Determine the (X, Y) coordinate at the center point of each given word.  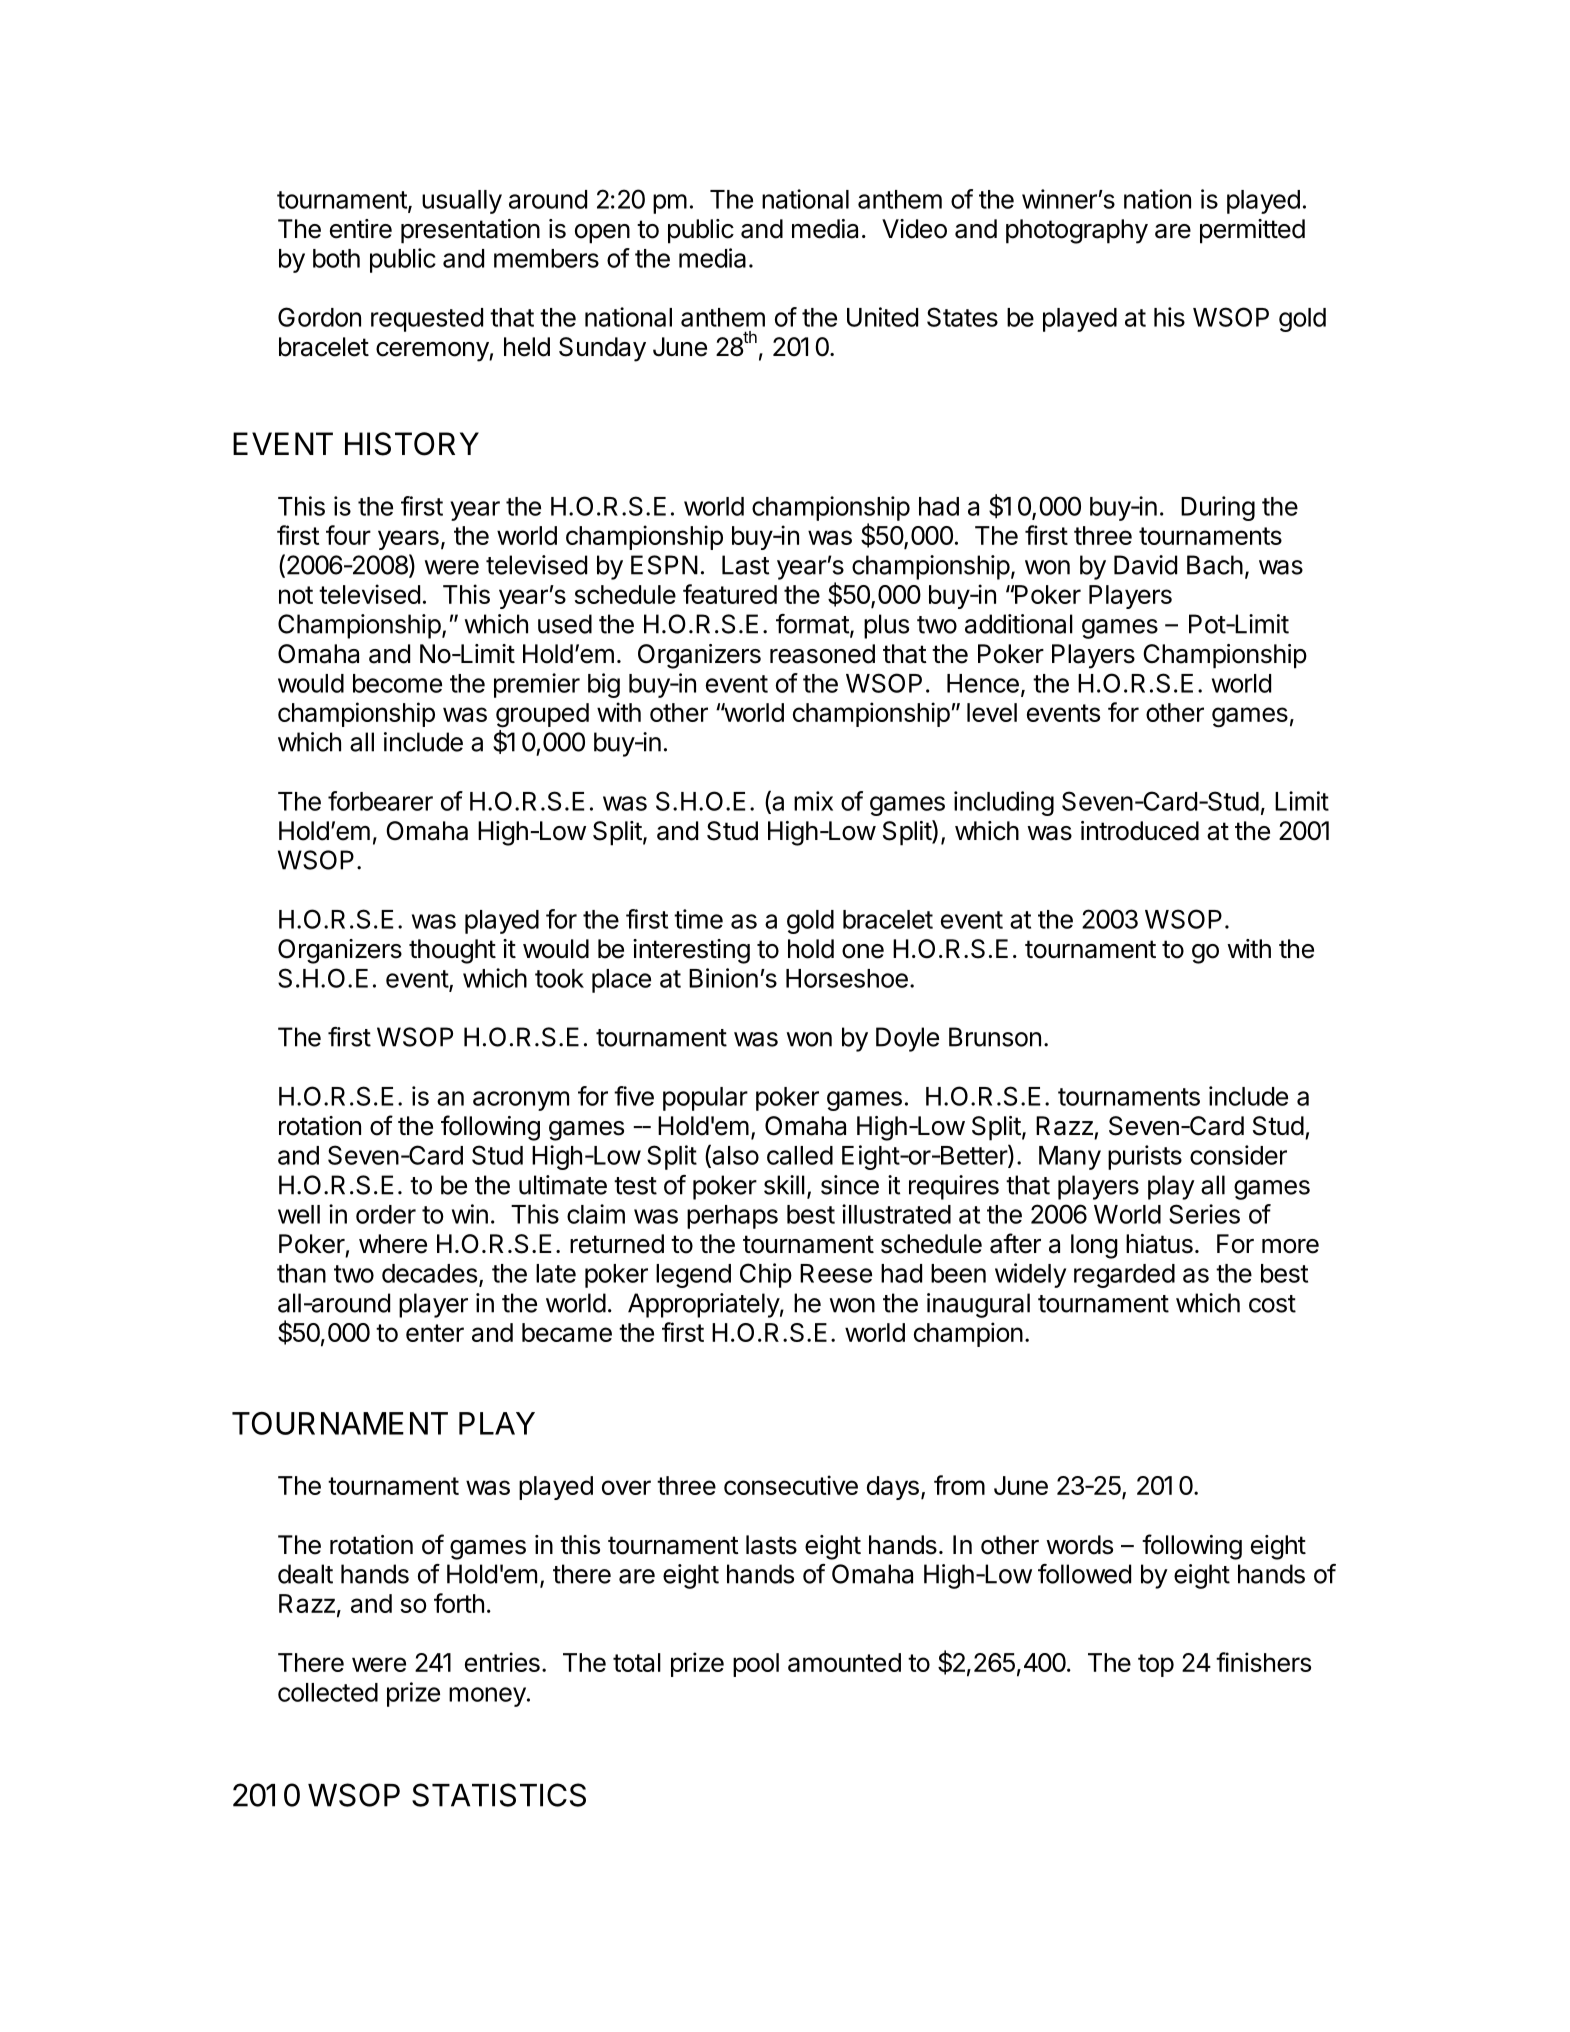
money (487, 1697)
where (393, 1244)
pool (756, 1665)
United (882, 317)
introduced (1140, 831)
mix (813, 801)
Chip (766, 1275)
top (1156, 1665)
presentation (470, 231)
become (397, 683)
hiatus (1159, 1244)
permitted (1252, 231)
